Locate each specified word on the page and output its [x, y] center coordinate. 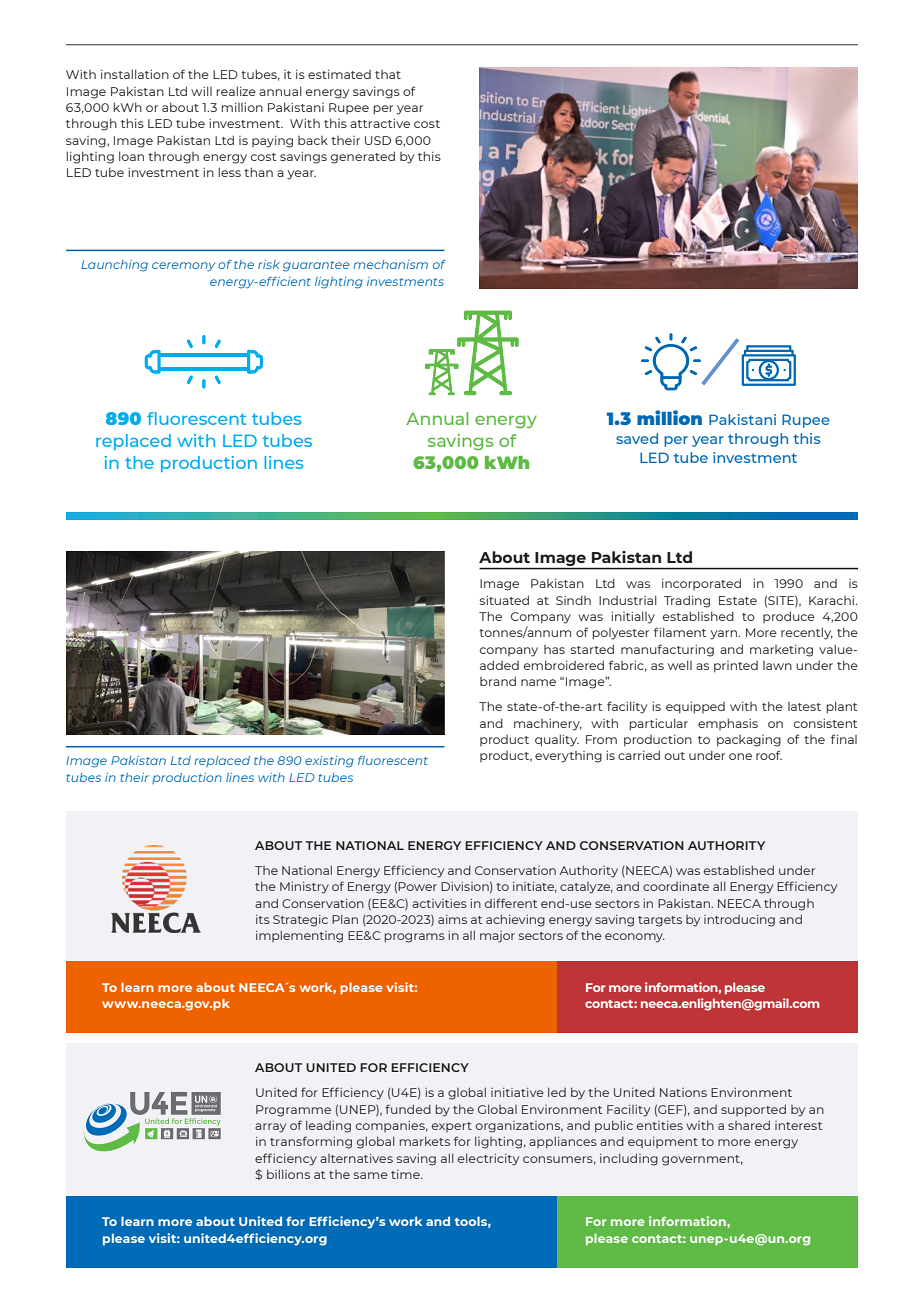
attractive [380, 123]
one [740, 756]
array [270, 1128]
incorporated [701, 584]
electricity [488, 1159]
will [201, 91]
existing [329, 762]
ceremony [184, 267]
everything [568, 757]
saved [637, 438]
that [388, 74]
